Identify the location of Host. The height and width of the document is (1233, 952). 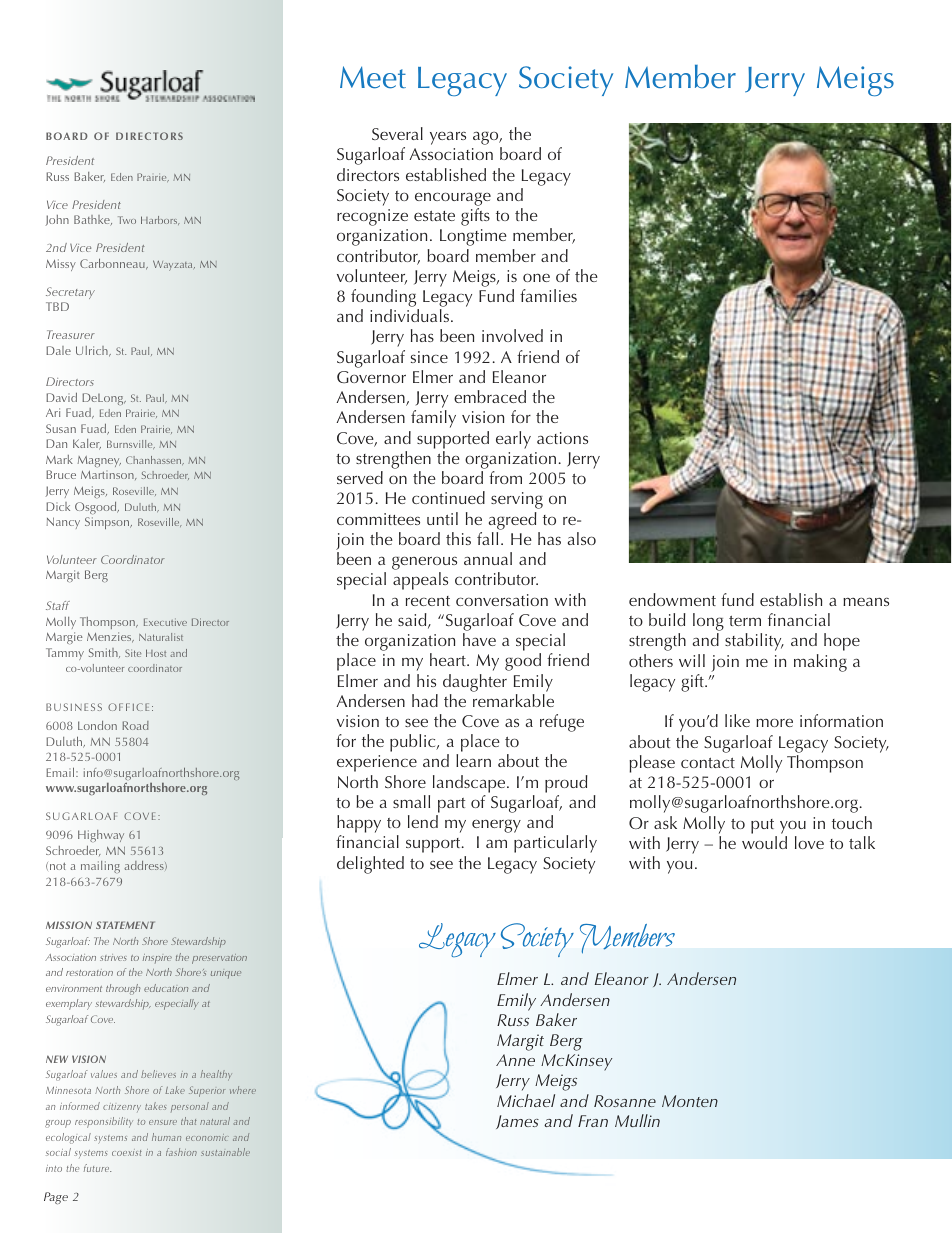
(156, 653).
